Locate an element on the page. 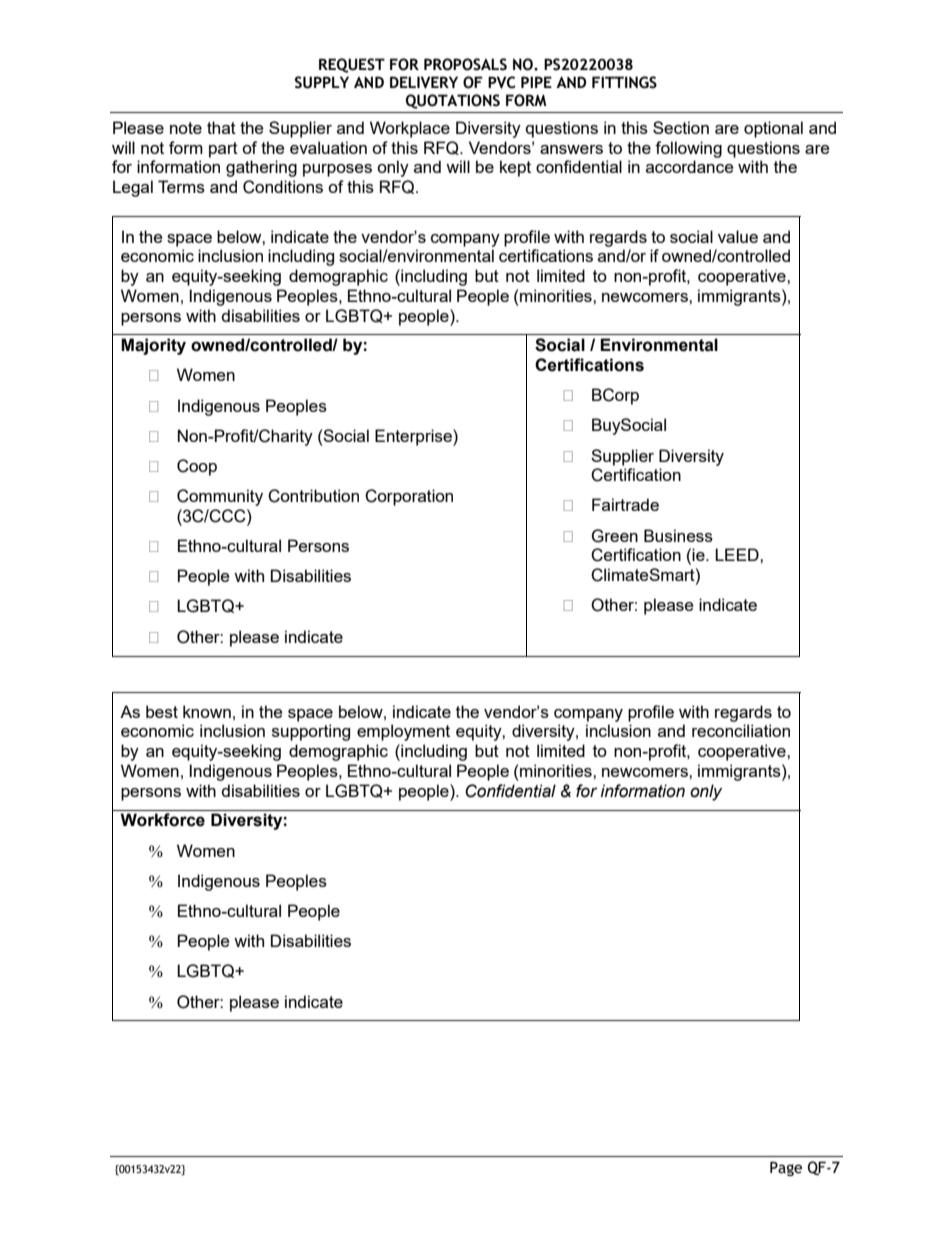 This page has width=952, height=1233. QUOTATIONS is located at coordinates (453, 101).
